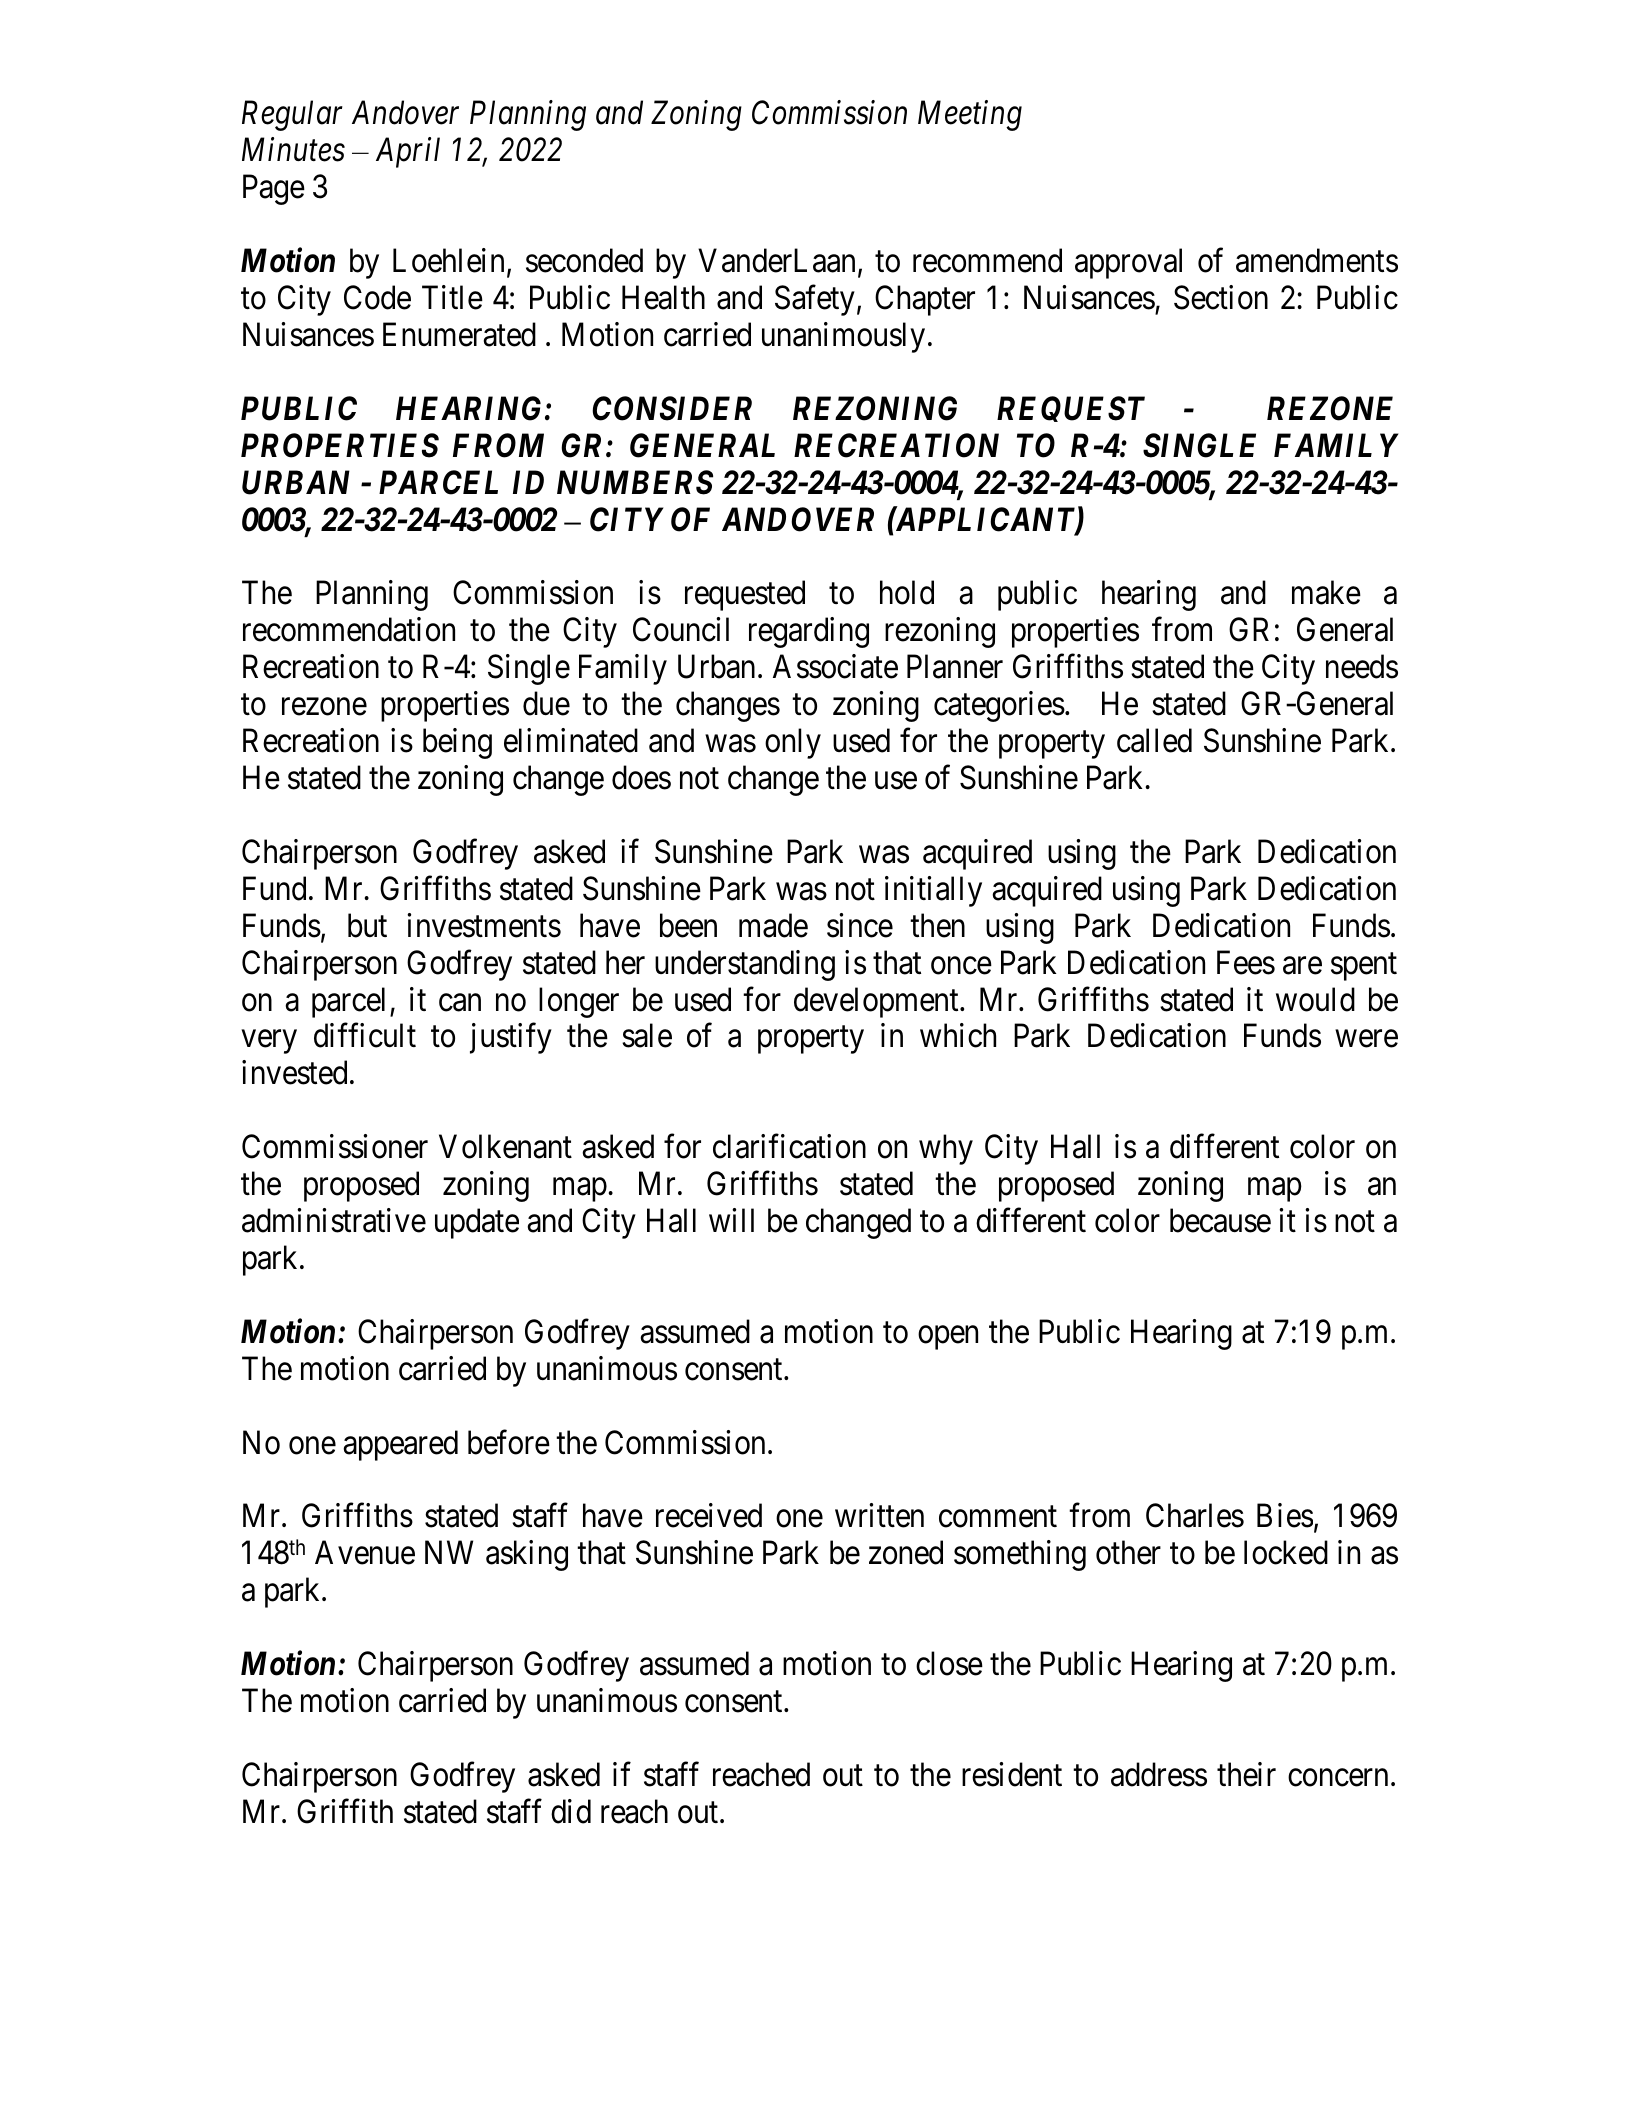 The height and width of the page is (2119, 1638). What do you see at coordinates (571, 1811) in the page?
I see `did` at bounding box center [571, 1811].
